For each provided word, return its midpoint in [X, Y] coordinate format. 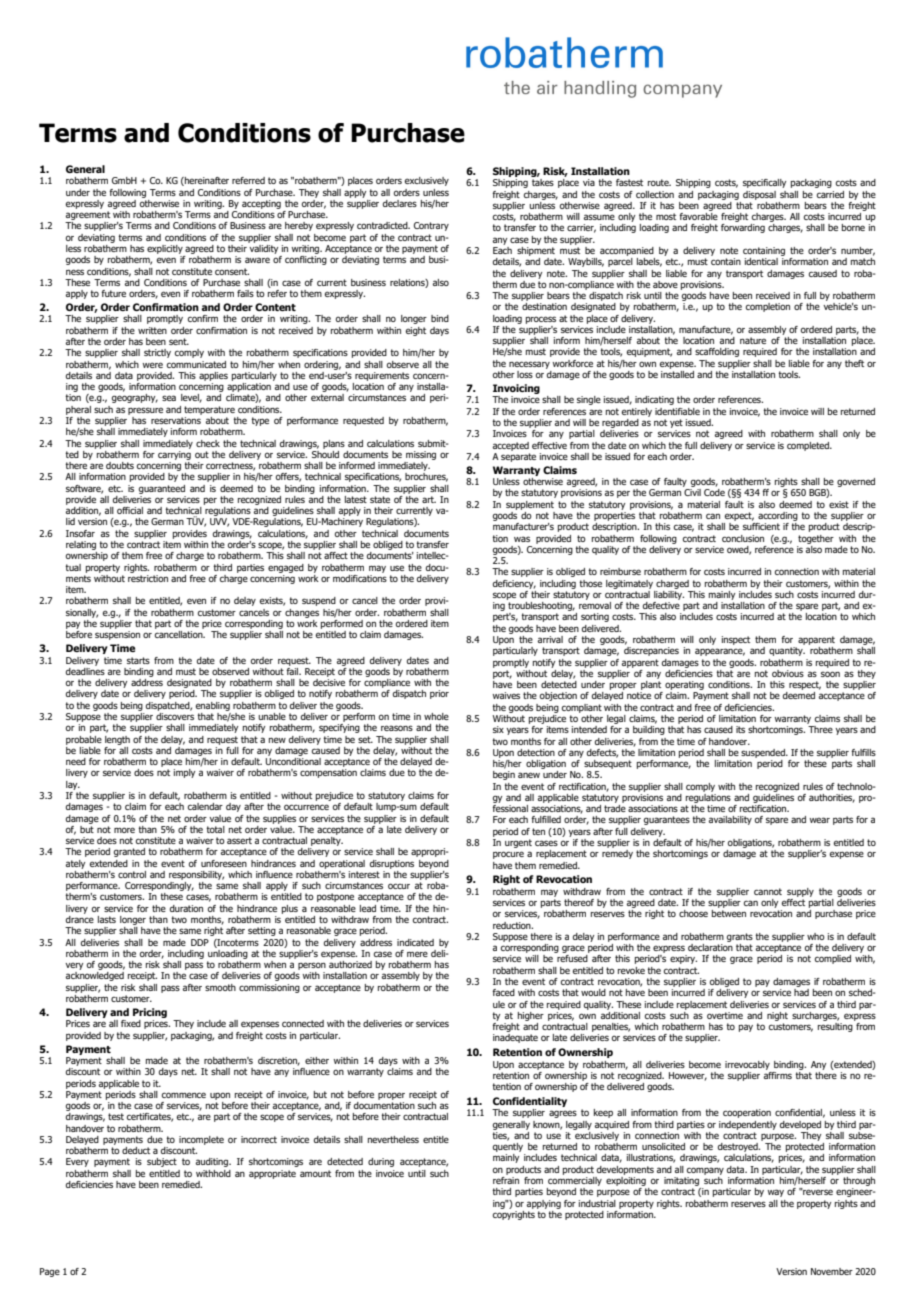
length [117, 740]
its [740, 729]
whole [436, 716]
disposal [759, 195]
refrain [506, 1179]
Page [50, 1272]
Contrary [431, 226]
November [832, 1271]
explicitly [165, 249]
